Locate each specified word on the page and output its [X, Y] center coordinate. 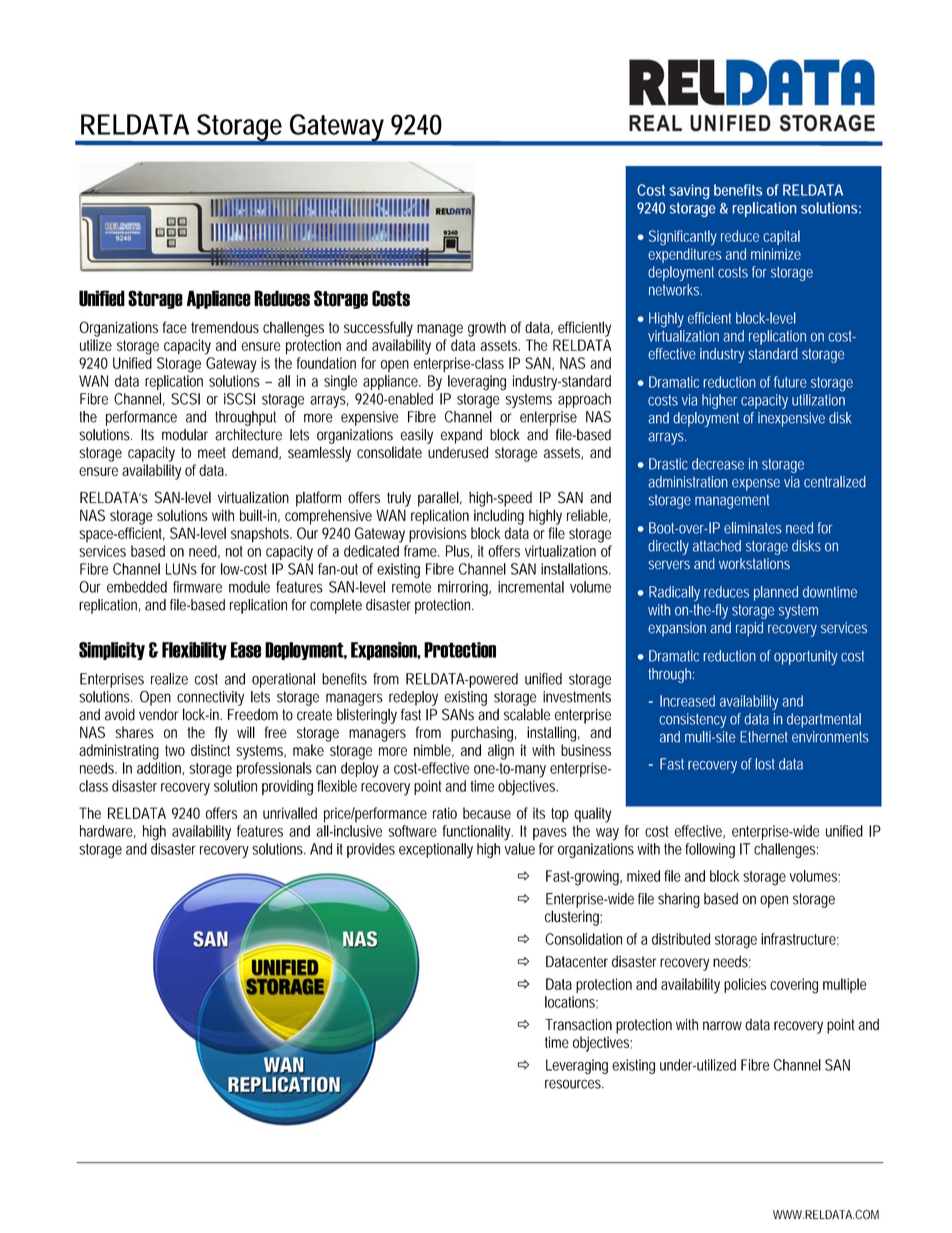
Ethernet [764, 737]
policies [745, 985]
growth [487, 329]
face [175, 327]
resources [574, 1084]
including [499, 517]
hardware [108, 831]
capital [781, 237]
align [501, 752]
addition [160, 768]
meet [212, 452]
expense [756, 485]
